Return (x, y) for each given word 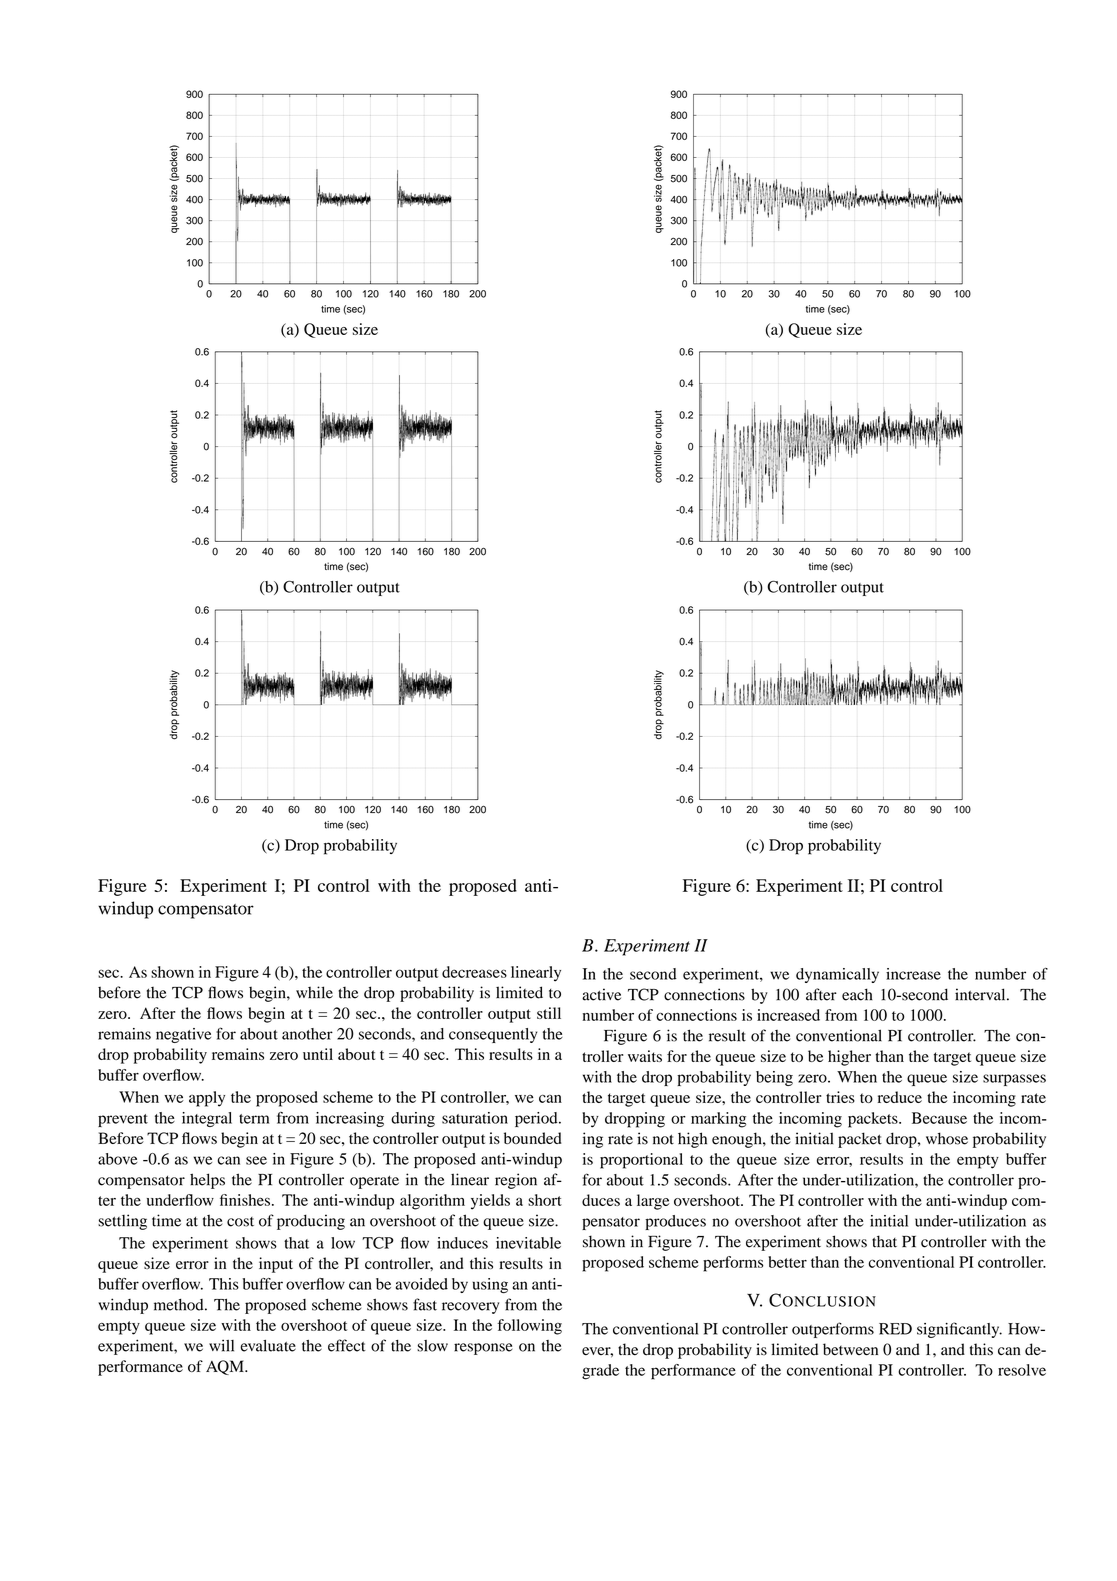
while (314, 992)
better (787, 1262)
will (221, 1345)
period (537, 1119)
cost (240, 1222)
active (601, 994)
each (857, 994)
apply (207, 1099)
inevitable (528, 1243)
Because (939, 1118)
